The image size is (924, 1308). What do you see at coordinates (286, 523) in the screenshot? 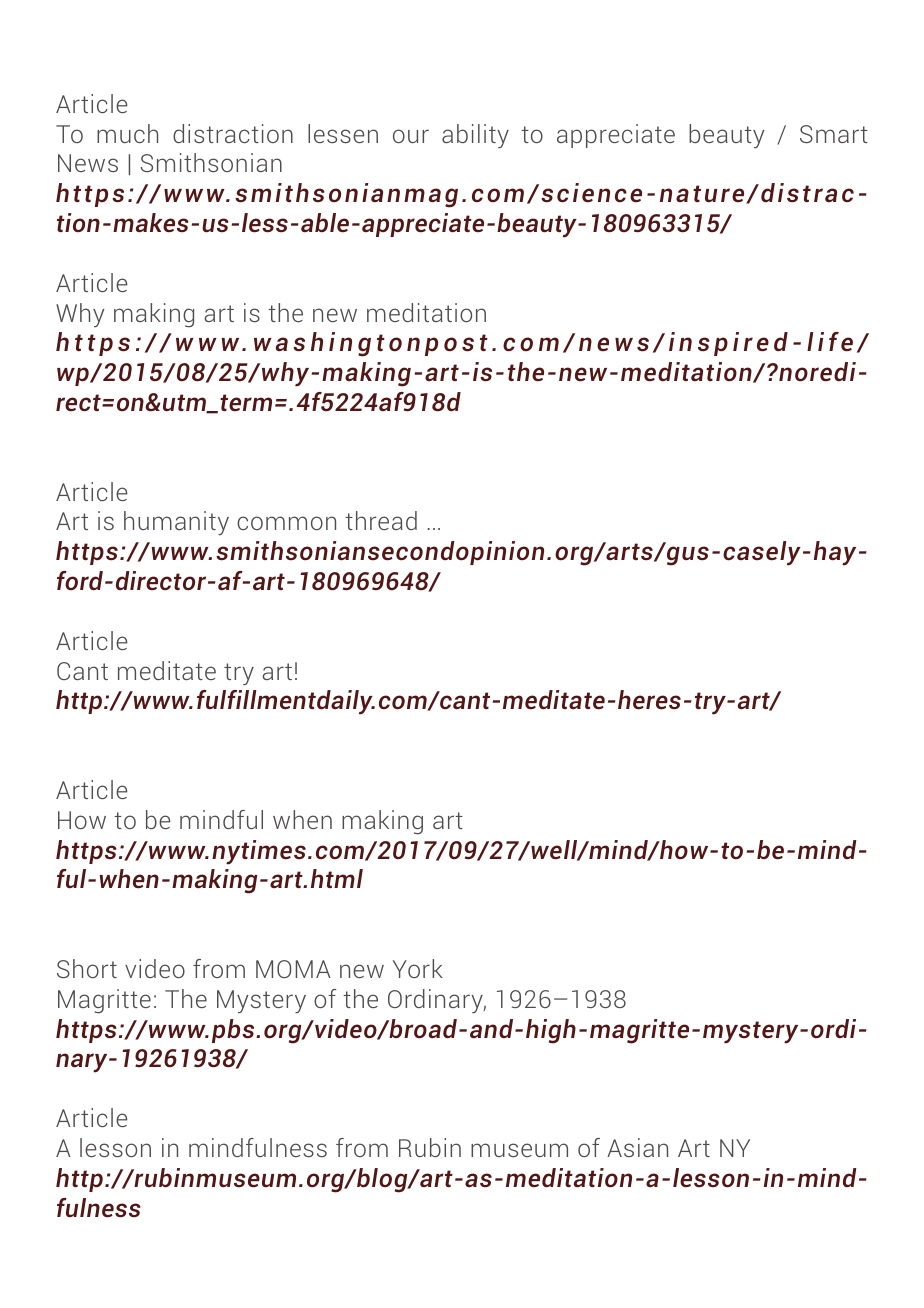
I see `common` at bounding box center [286, 523].
